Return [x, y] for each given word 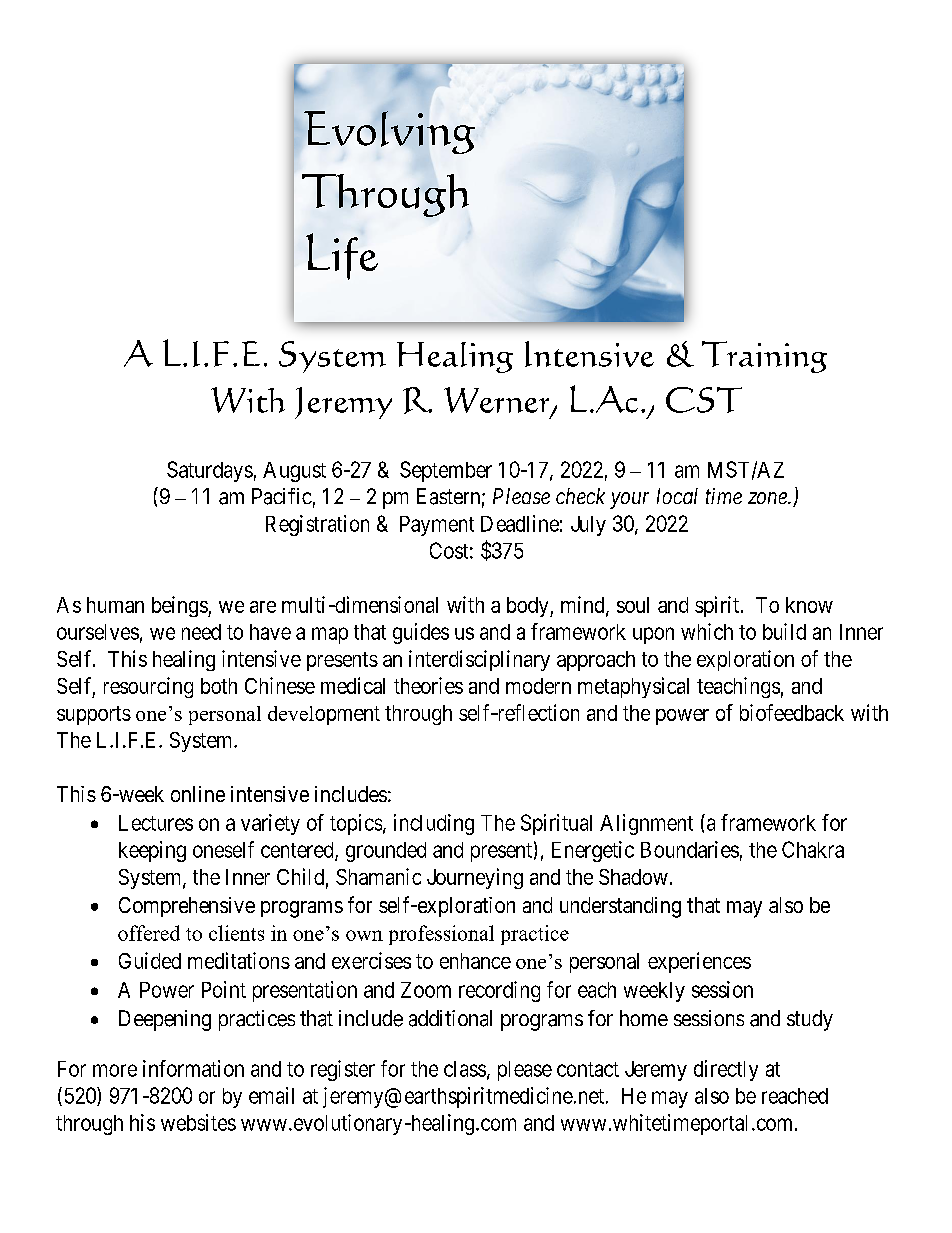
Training [764, 357]
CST [704, 400]
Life [342, 256]
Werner [498, 401]
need [201, 632]
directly [726, 1070]
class [465, 1069]
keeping [152, 851]
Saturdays [210, 471]
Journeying [475, 878]
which [707, 631]
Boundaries [690, 849]
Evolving [389, 132]
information [193, 1068]
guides [421, 633]
